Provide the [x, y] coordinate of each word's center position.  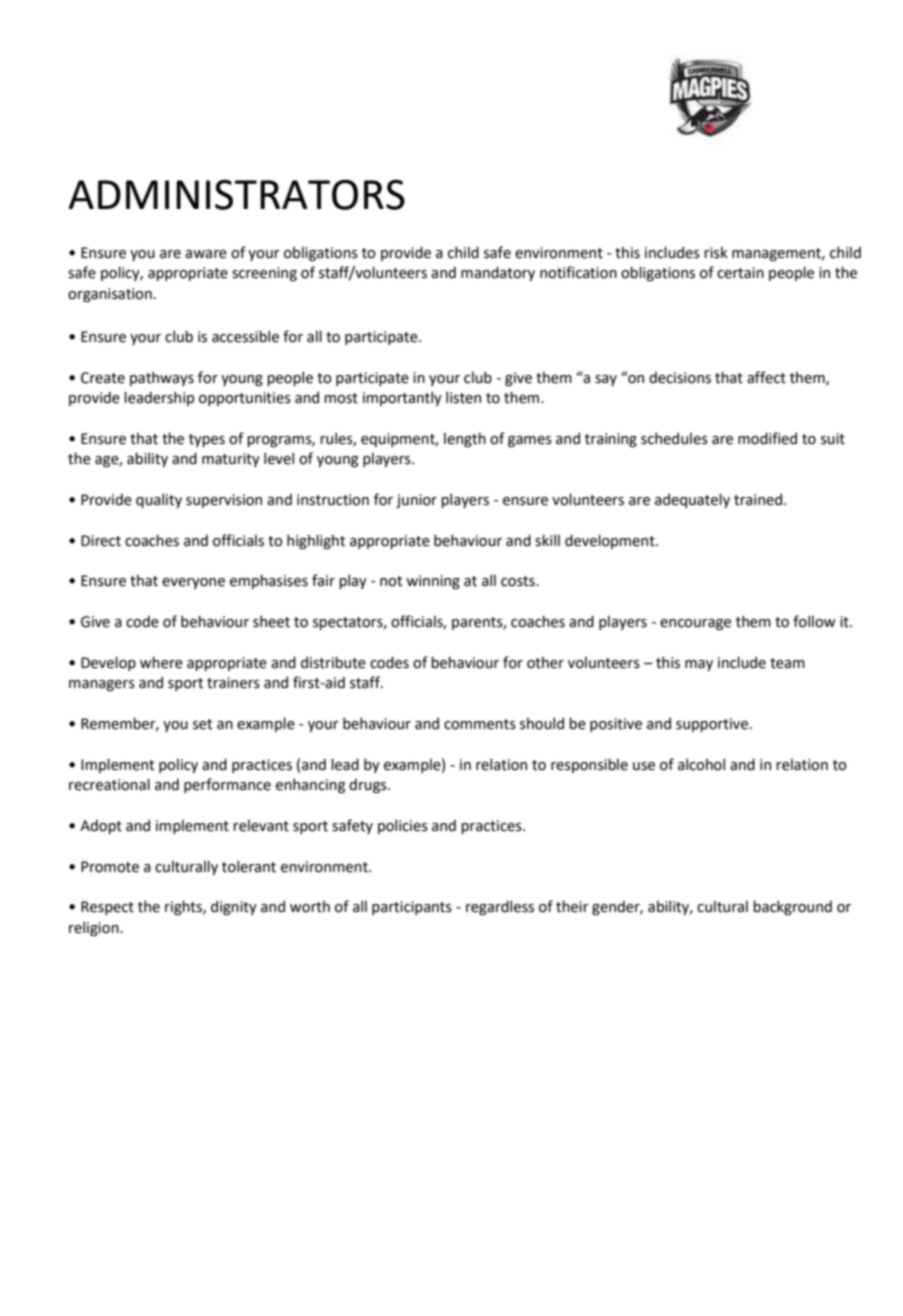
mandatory [498, 273]
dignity [234, 907]
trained [758, 499]
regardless [500, 907]
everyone [193, 583]
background [792, 907]
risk [716, 253]
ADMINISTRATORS [236, 195]
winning [433, 582]
